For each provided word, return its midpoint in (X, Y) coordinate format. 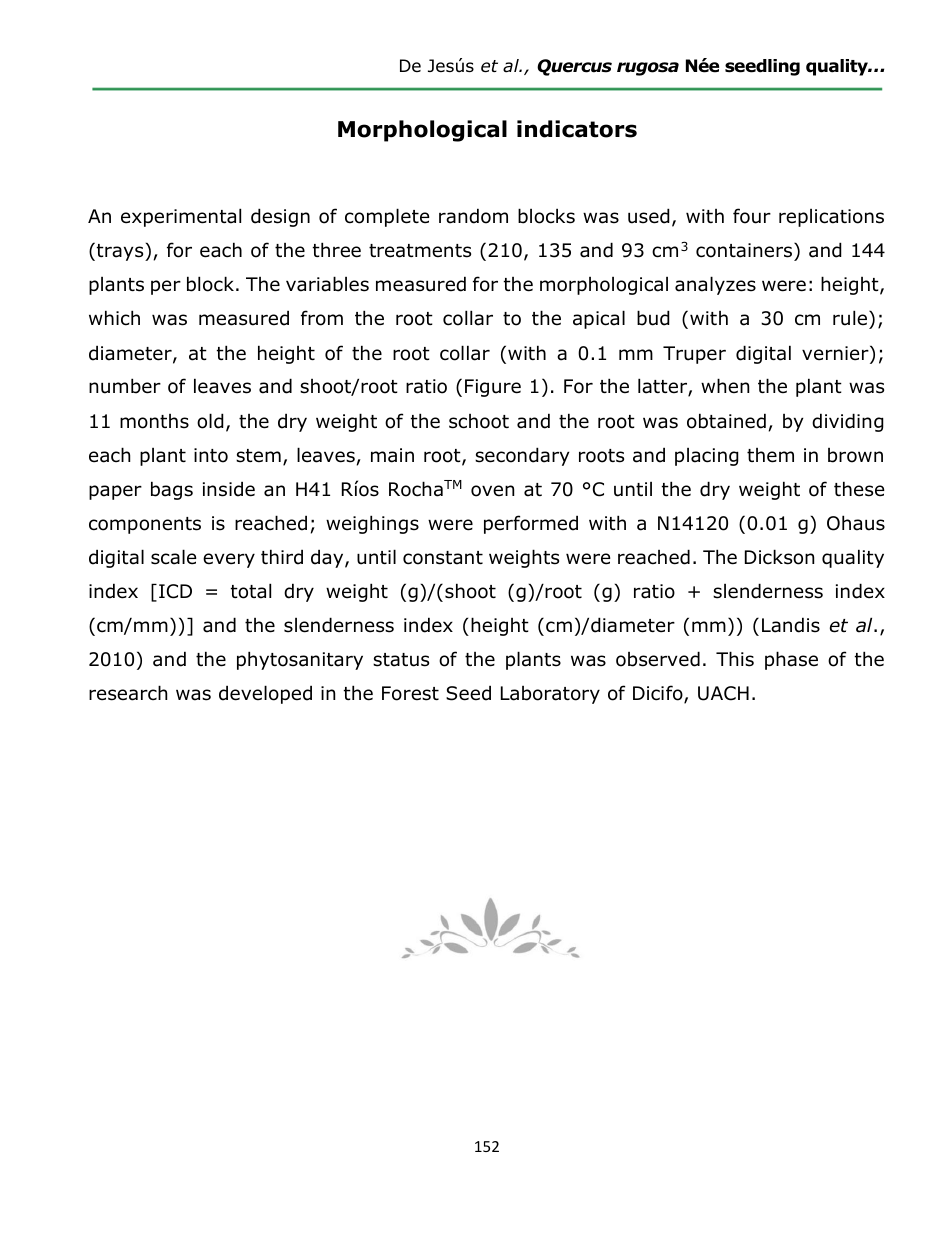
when (725, 386)
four (752, 216)
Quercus (574, 67)
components (145, 525)
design (280, 217)
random (473, 216)
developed (265, 694)
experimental (181, 217)
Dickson (779, 557)
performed (531, 524)
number (125, 386)
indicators (577, 129)
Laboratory (550, 695)
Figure (493, 388)
